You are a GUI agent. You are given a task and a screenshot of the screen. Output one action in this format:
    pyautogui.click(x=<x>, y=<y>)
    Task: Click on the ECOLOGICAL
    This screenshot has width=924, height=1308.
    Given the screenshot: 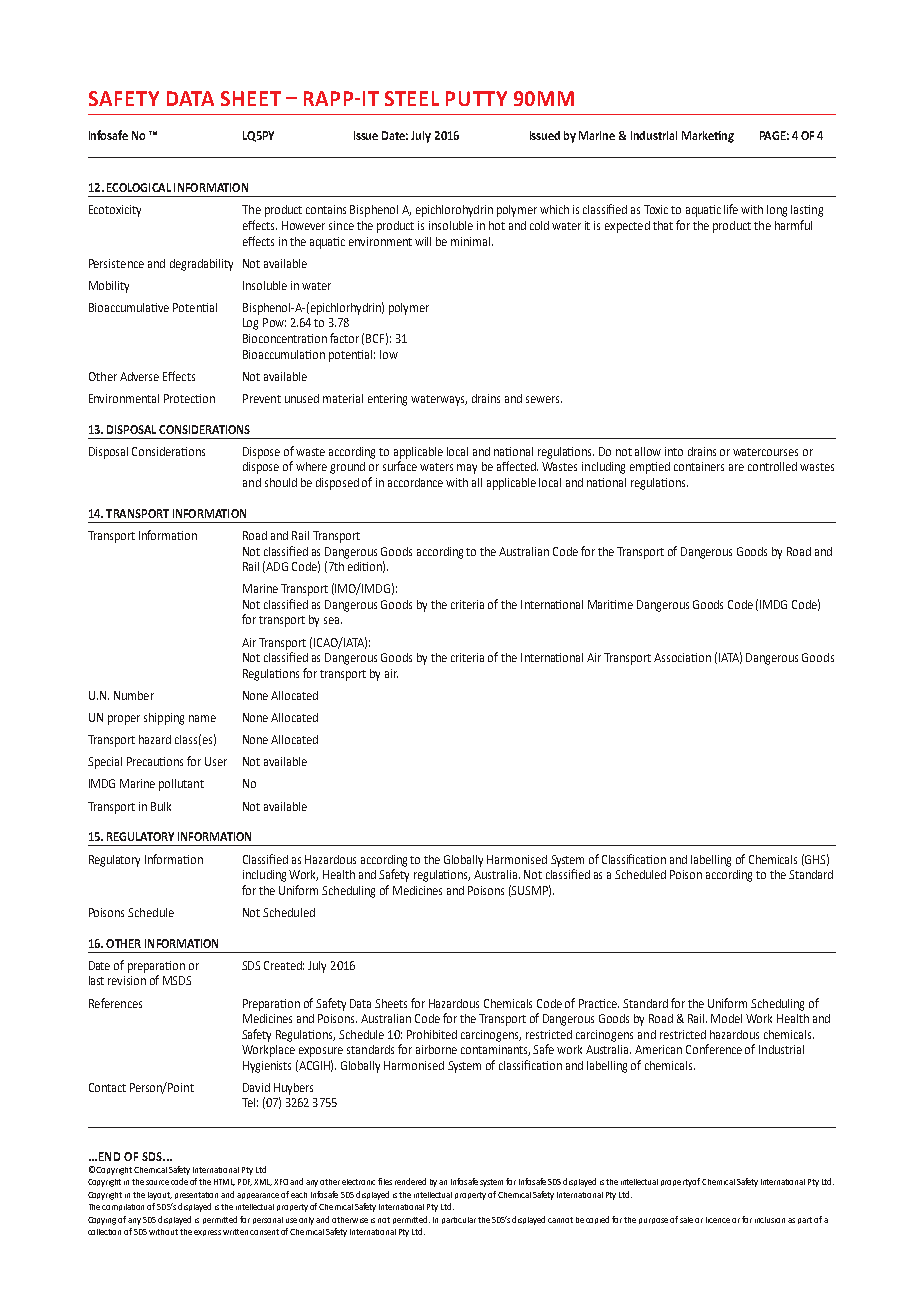 What is the action you would take?
    pyautogui.click(x=139, y=187)
